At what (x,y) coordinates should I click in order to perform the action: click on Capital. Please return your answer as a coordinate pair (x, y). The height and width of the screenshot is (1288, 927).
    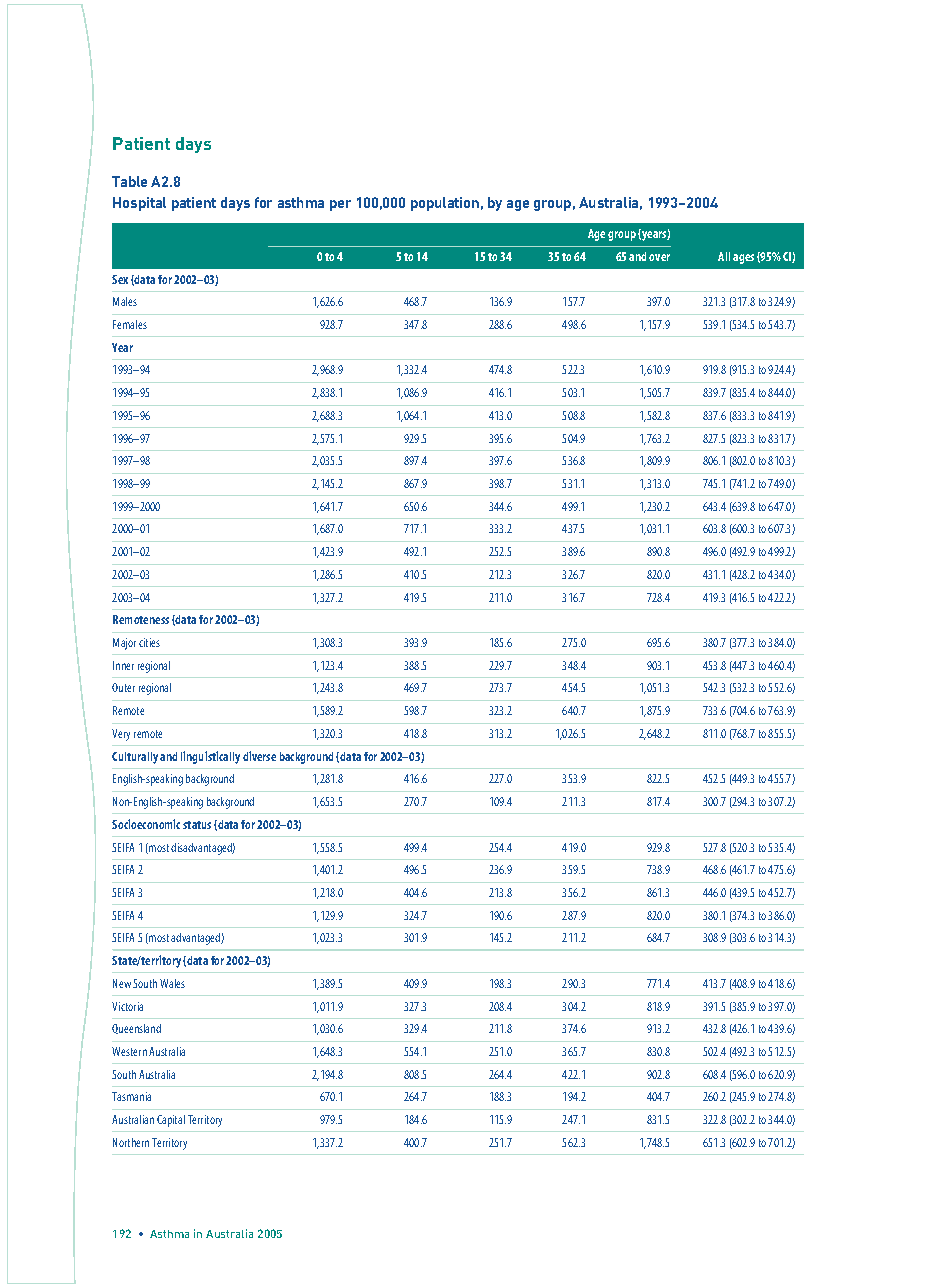
    Looking at the image, I should click on (171, 1121).
